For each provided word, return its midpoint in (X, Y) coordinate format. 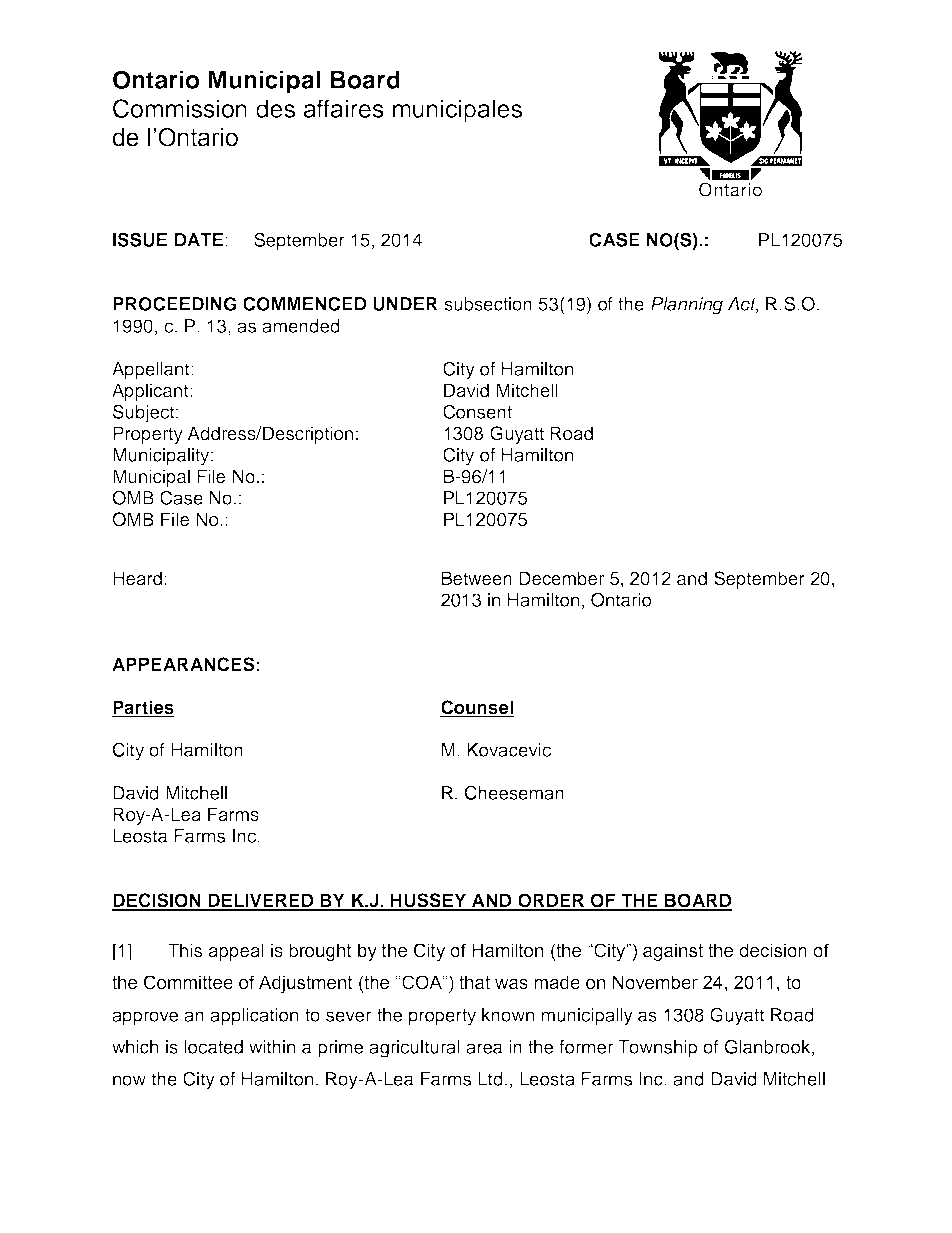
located (213, 1047)
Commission (180, 108)
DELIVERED (261, 901)
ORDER (551, 901)
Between (477, 578)
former (586, 1047)
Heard (137, 578)
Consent (477, 411)
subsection (488, 304)
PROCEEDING (175, 303)
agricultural (414, 1049)
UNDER (405, 304)
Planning (687, 306)
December (561, 578)
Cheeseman (514, 792)
